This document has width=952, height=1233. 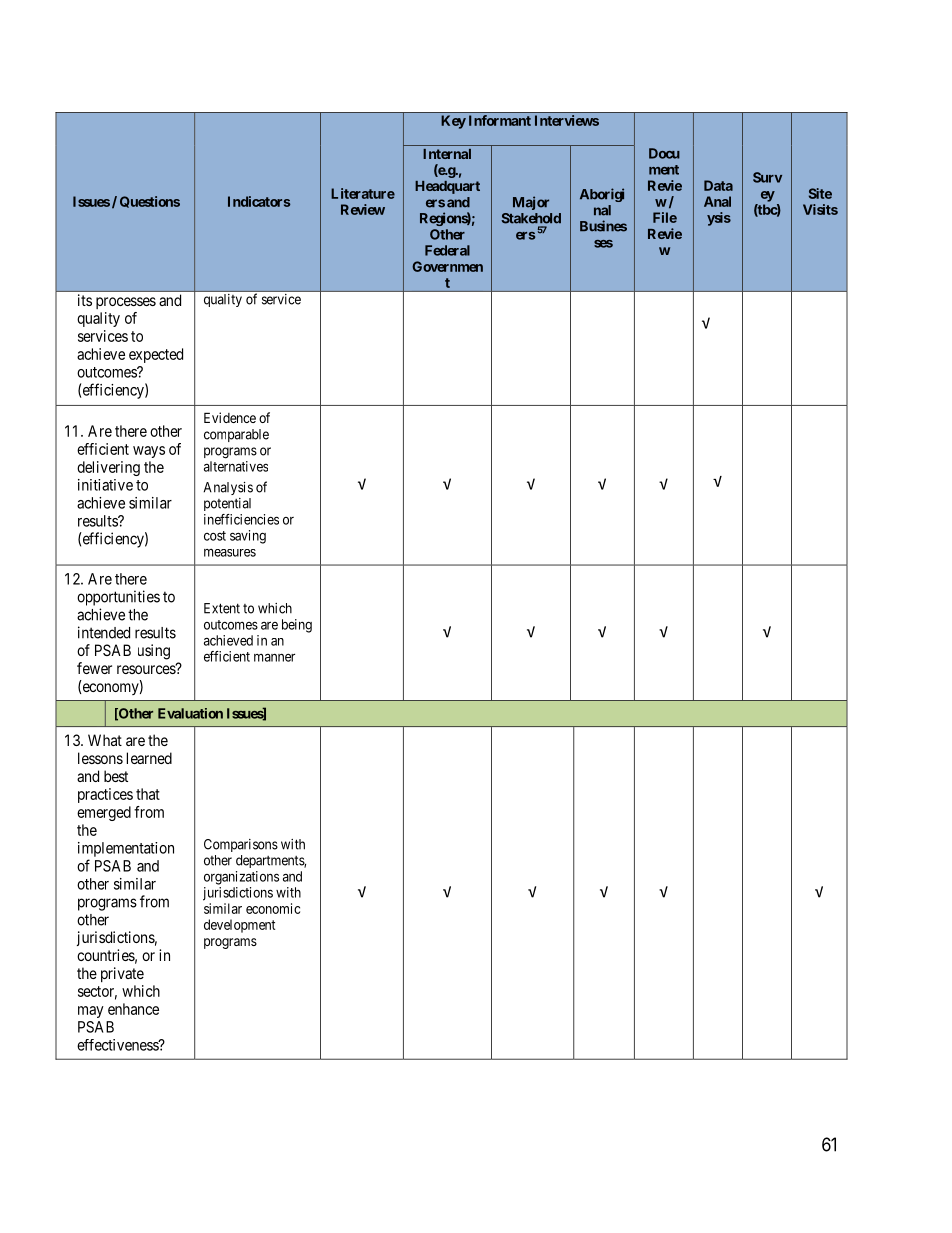 What do you see at coordinates (718, 185) in the document?
I see `Data` at bounding box center [718, 185].
